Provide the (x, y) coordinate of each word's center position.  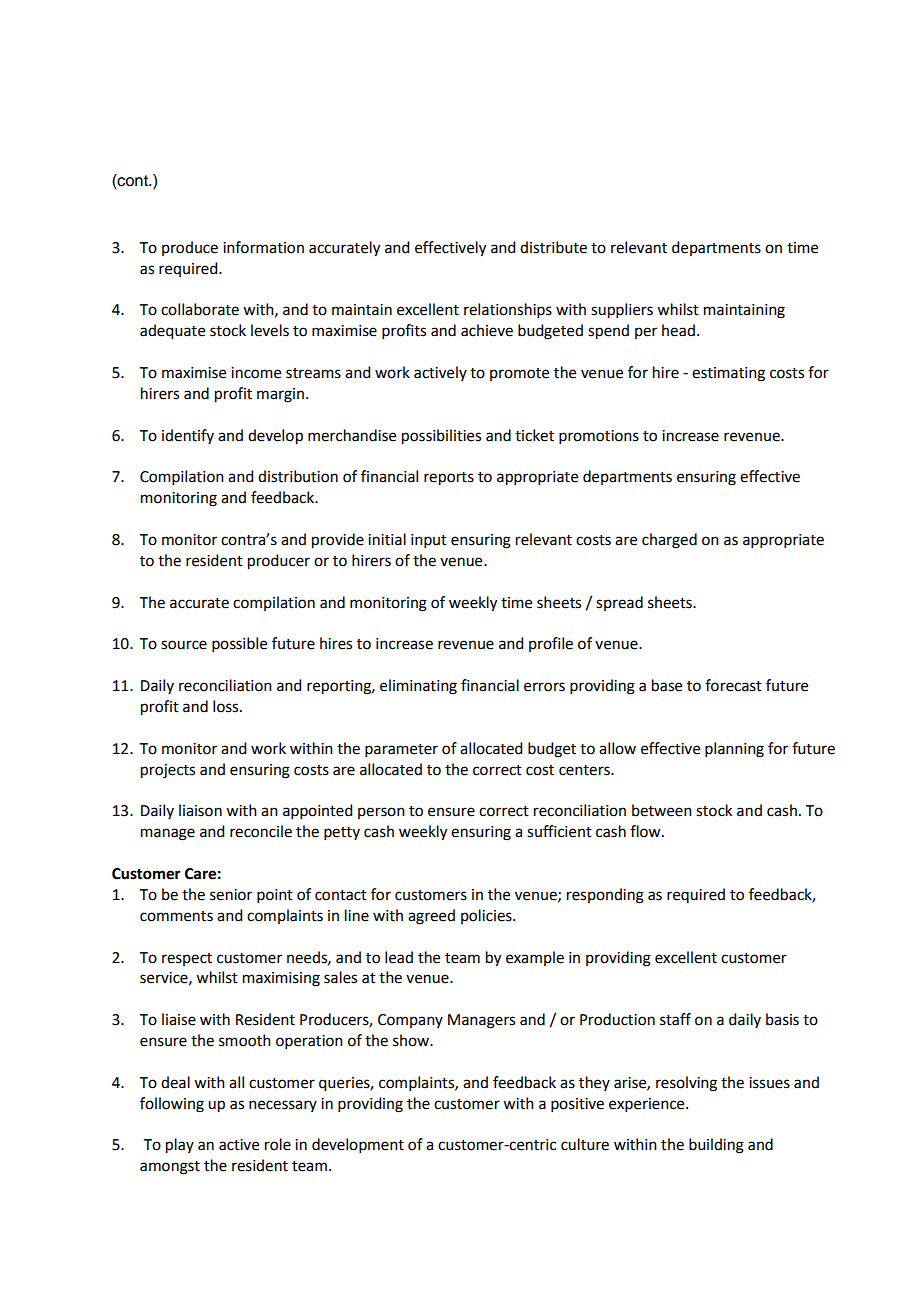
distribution (298, 476)
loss (227, 706)
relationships (508, 310)
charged (669, 541)
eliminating (418, 687)
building (716, 1146)
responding (605, 896)
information (263, 247)
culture (585, 1144)
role (278, 1144)
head (678, 330)
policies (487, 916)
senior (231, 895)
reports (449, 479)
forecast (733, 685)
